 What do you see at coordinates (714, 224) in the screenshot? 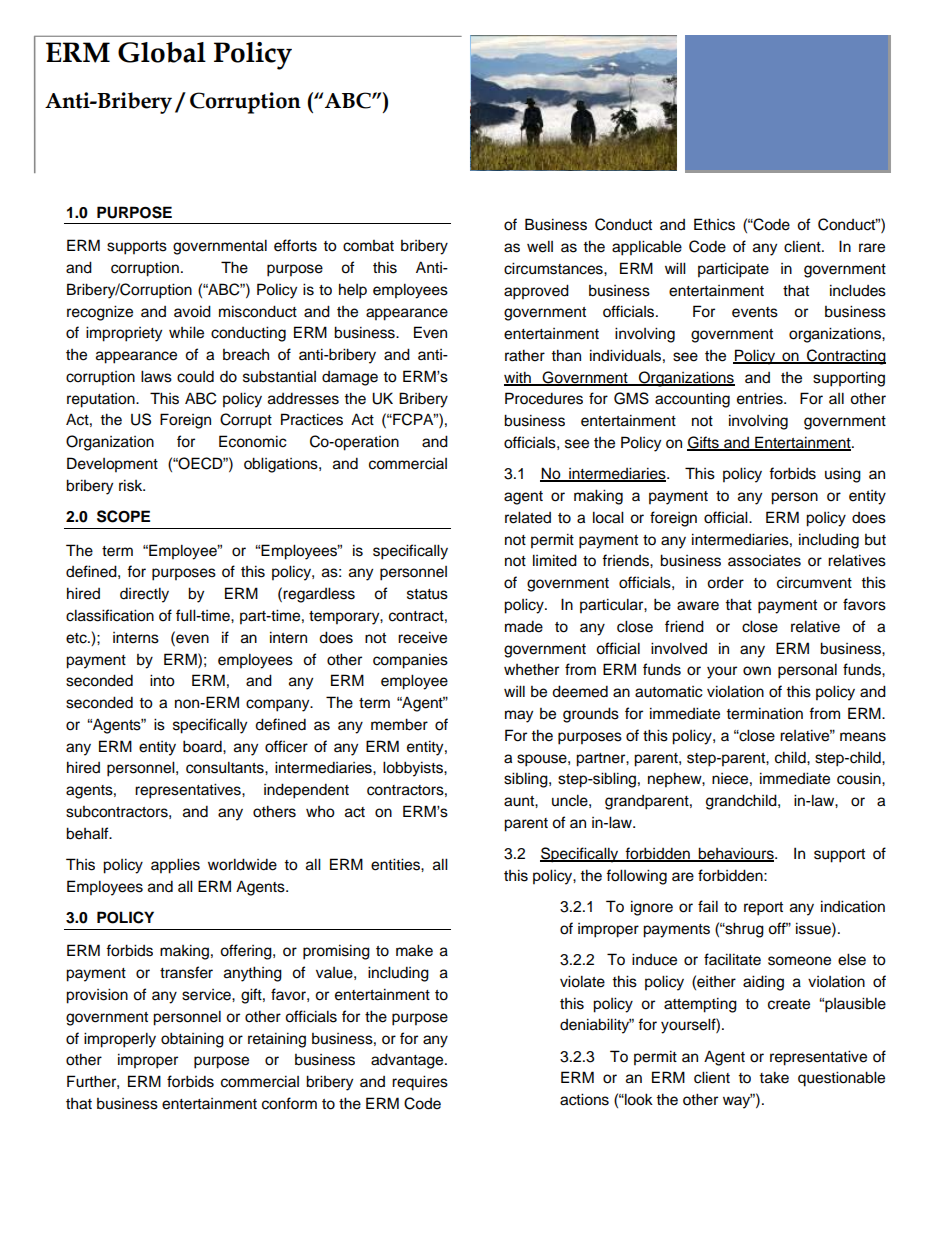
I see `Ethics` at bounding box center [714, 224].
